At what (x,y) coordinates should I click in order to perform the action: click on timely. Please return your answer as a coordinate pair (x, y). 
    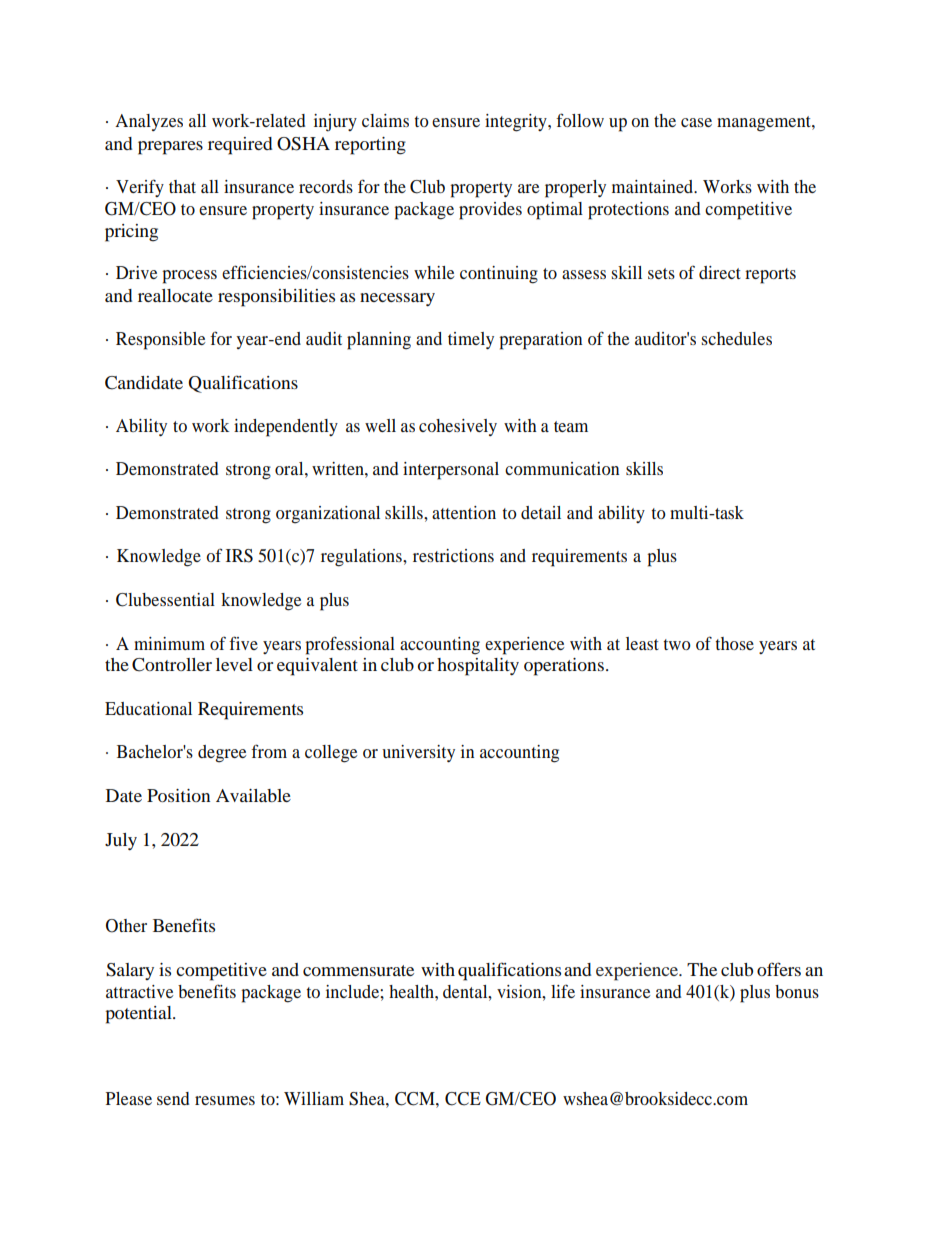
    Looking at the image, I should click on (471, 340).
